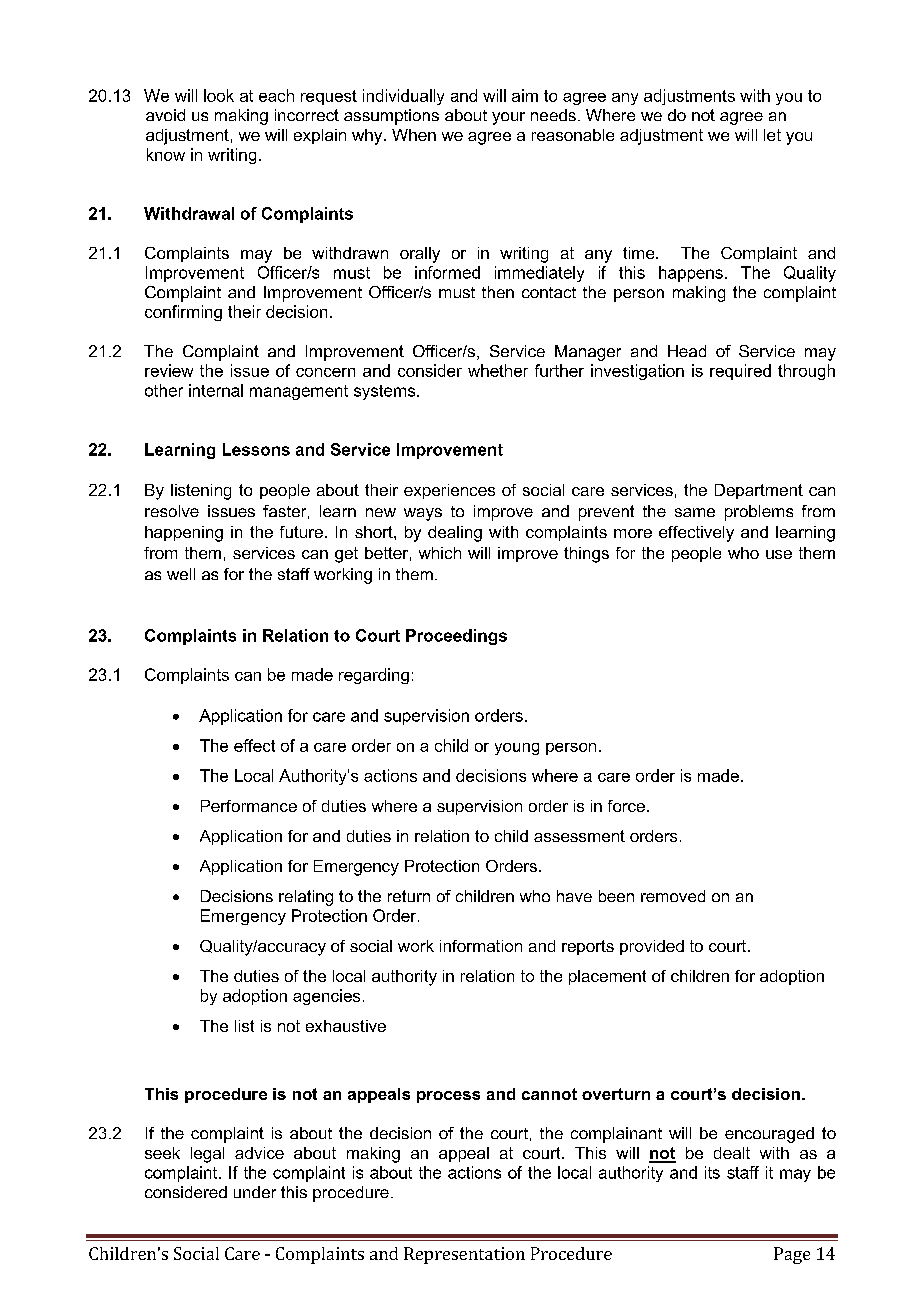 Image resolution: width=924 pixels, height=1308 pixels. What do you see at coordinates (772, 135) in the screenshot?
I see `let` at bounding box center [772, 135].
